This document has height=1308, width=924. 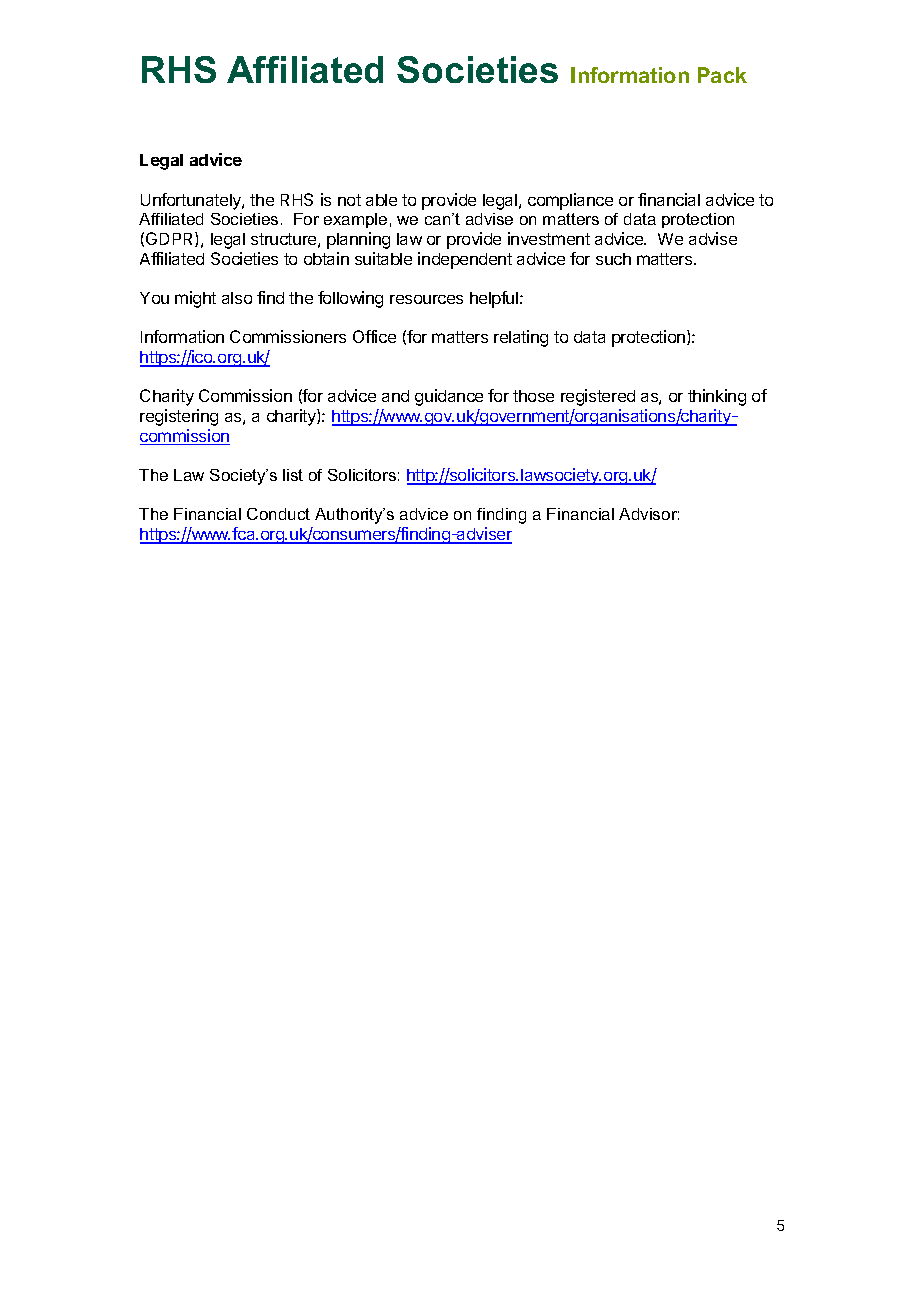 I want to click on Pack, so click(x=722, y=75).
